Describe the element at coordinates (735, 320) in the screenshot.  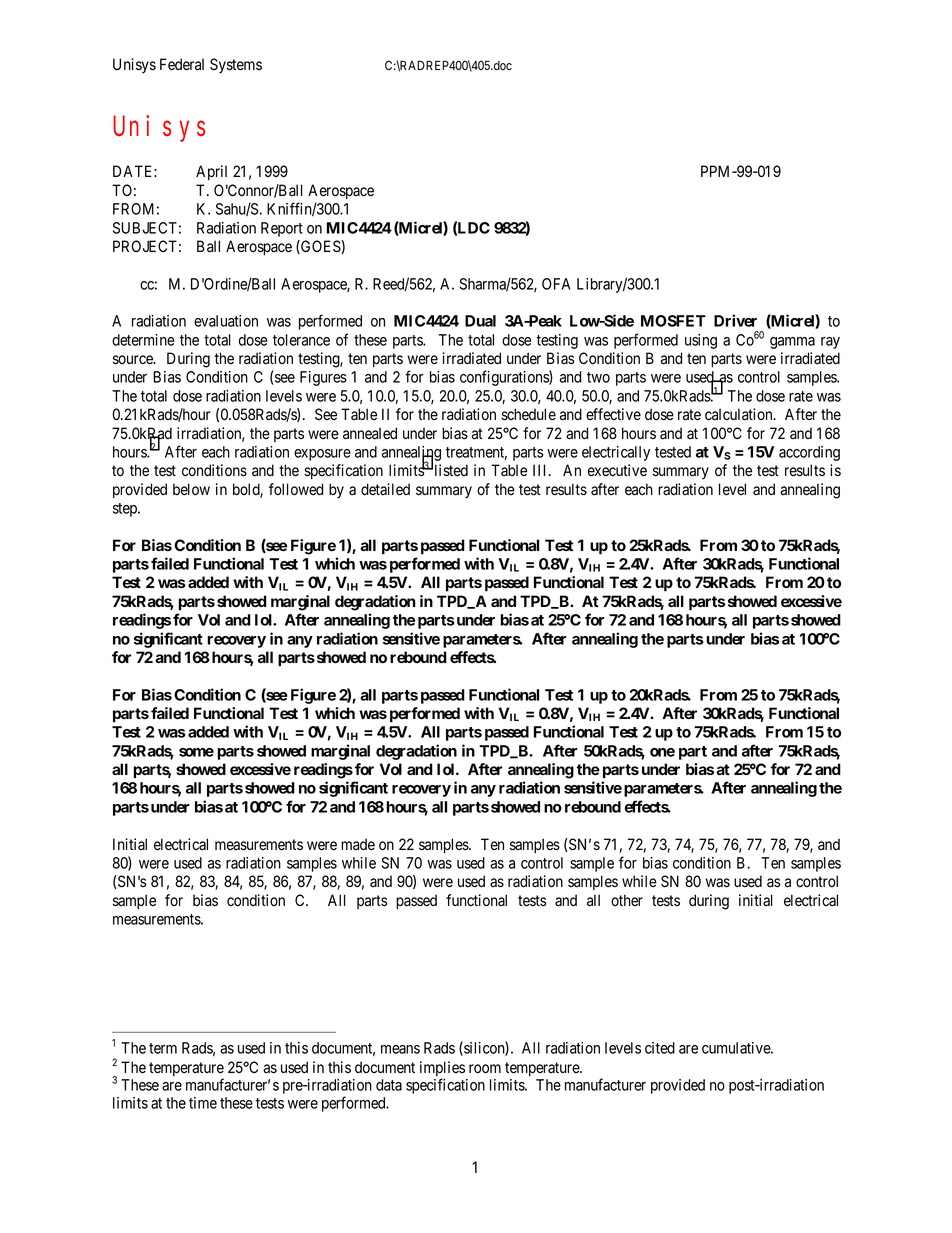
I see `Driver` at that location.
